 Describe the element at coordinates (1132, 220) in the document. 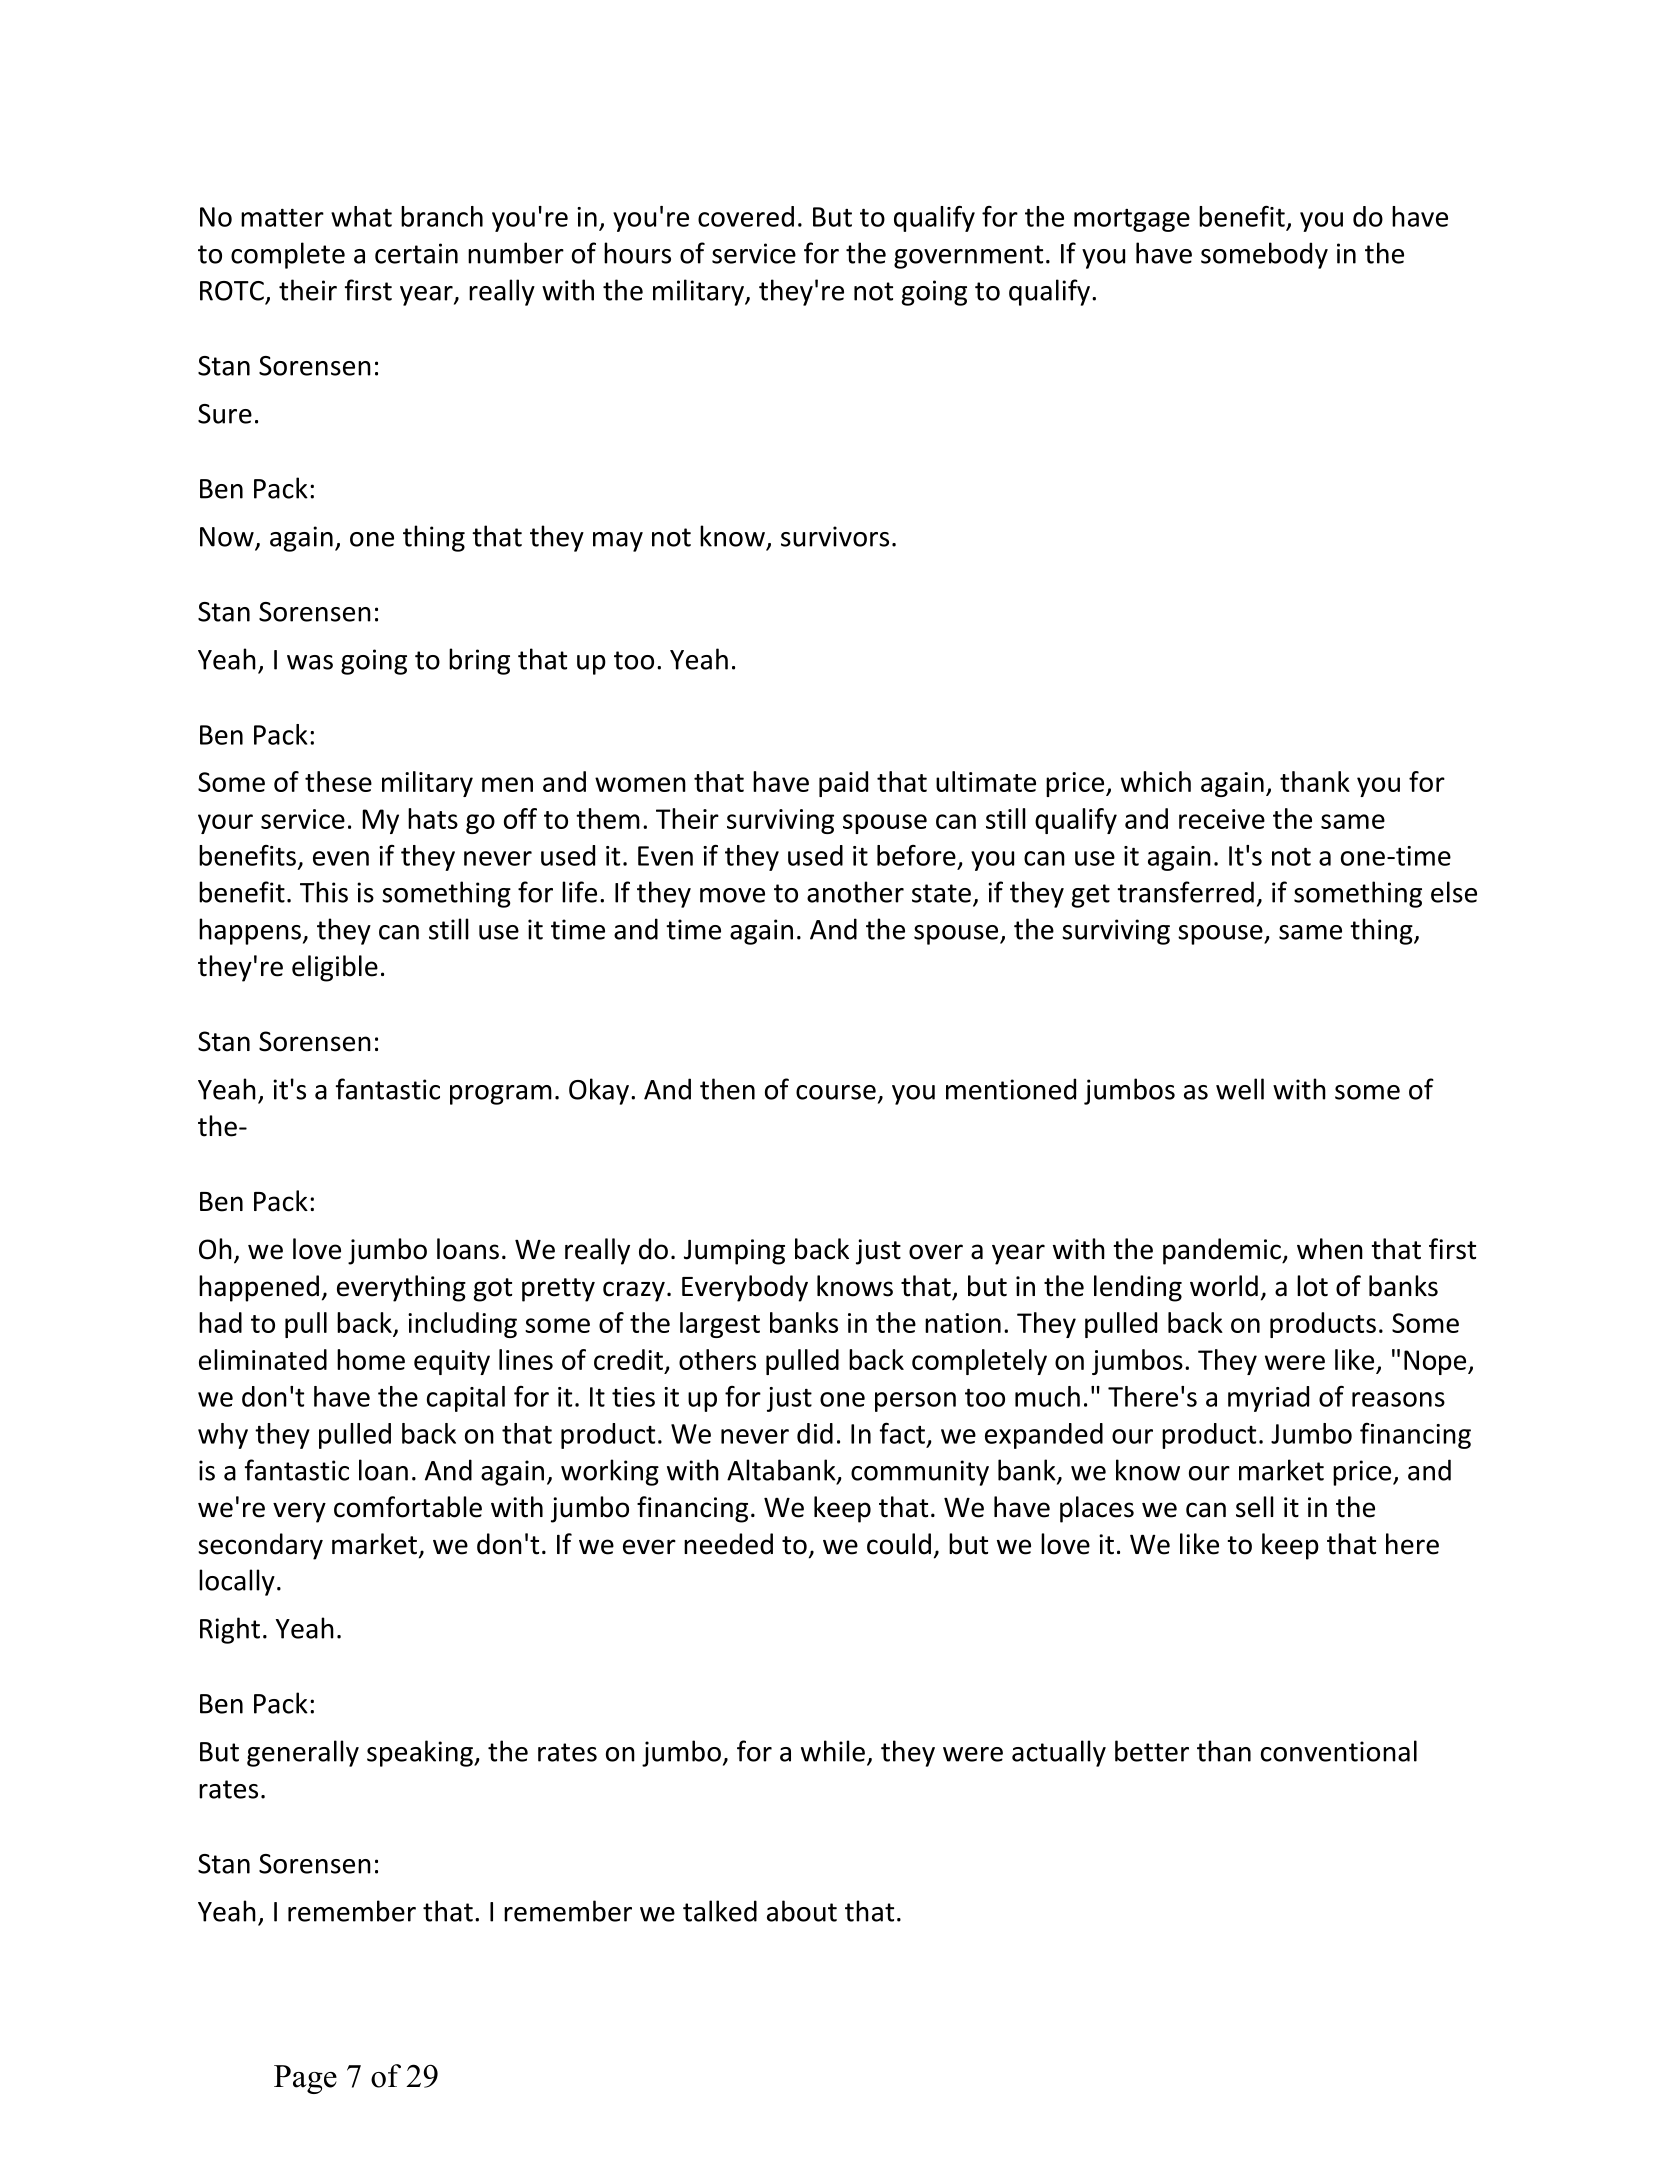

I see `mortgage` at that location.
